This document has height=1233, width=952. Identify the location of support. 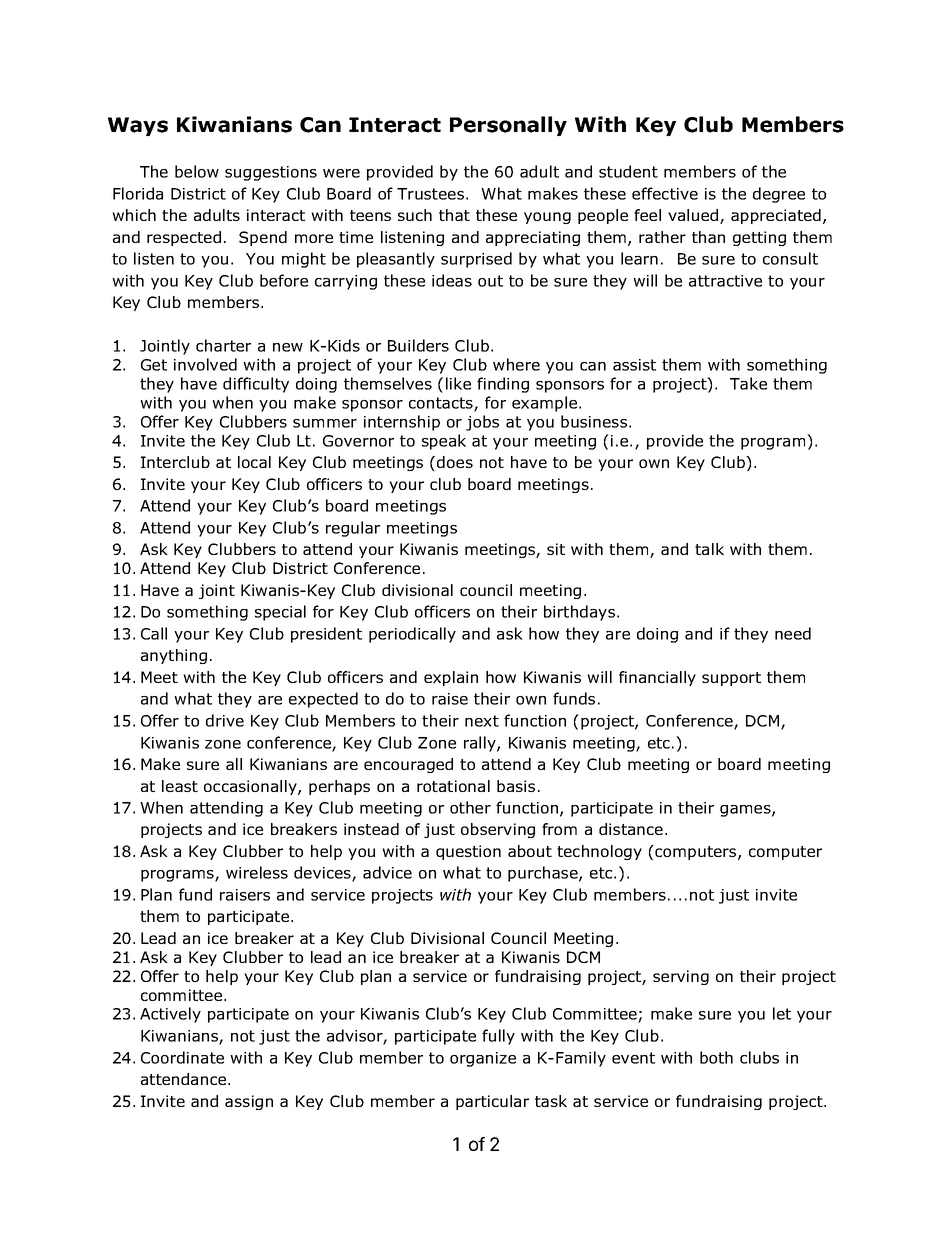
(731, 679).
